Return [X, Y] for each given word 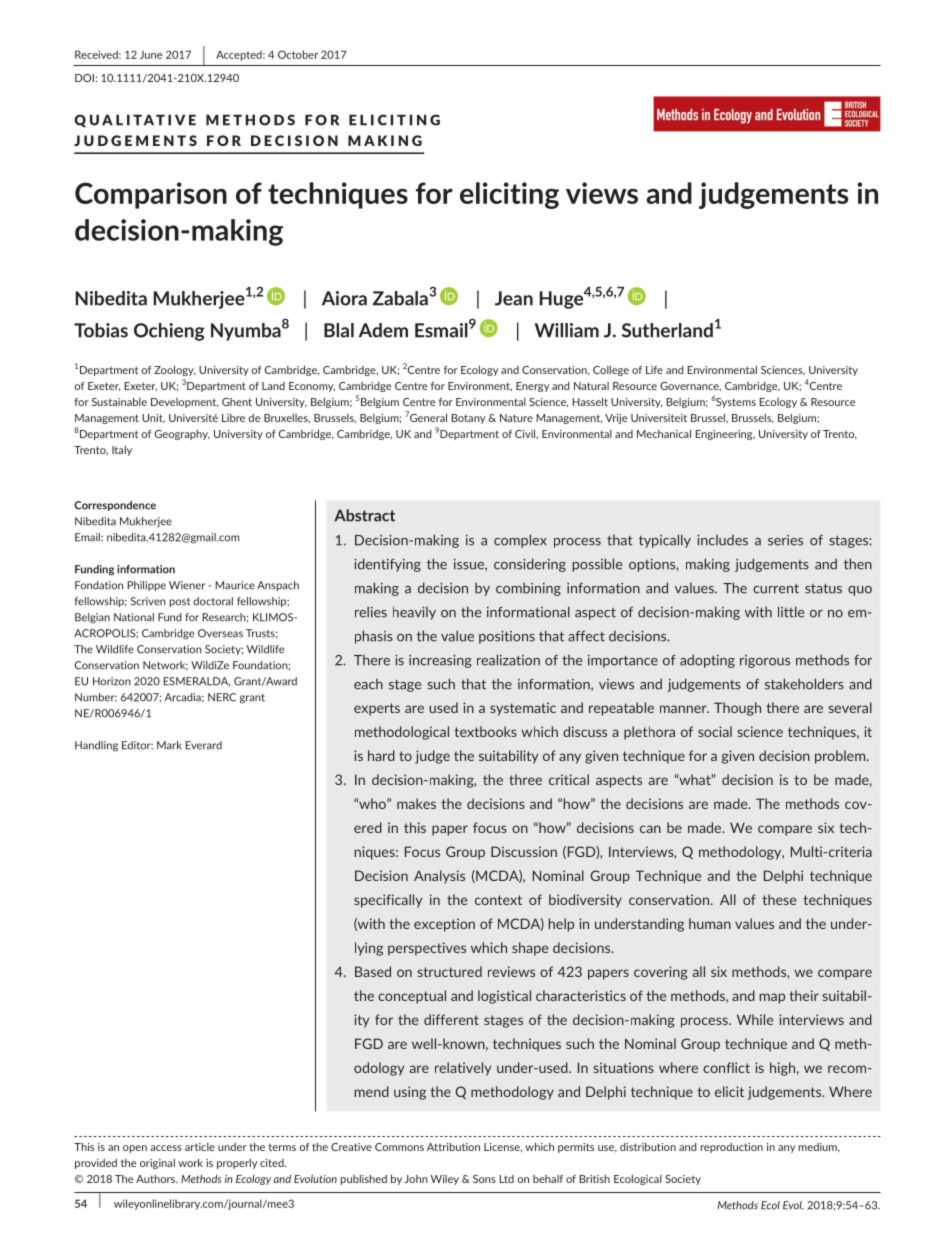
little [791, 612]
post [179, 602]
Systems [735, 403]
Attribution [453, 1147]
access [166, 1148]
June [151, 55]
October [298, 54]
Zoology [175, 371]
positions [507, 637]
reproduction [731, 1148]
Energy [532, 387]
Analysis [439, 877]
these [779, 899]
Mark [169, 745]
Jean [514, 298]
